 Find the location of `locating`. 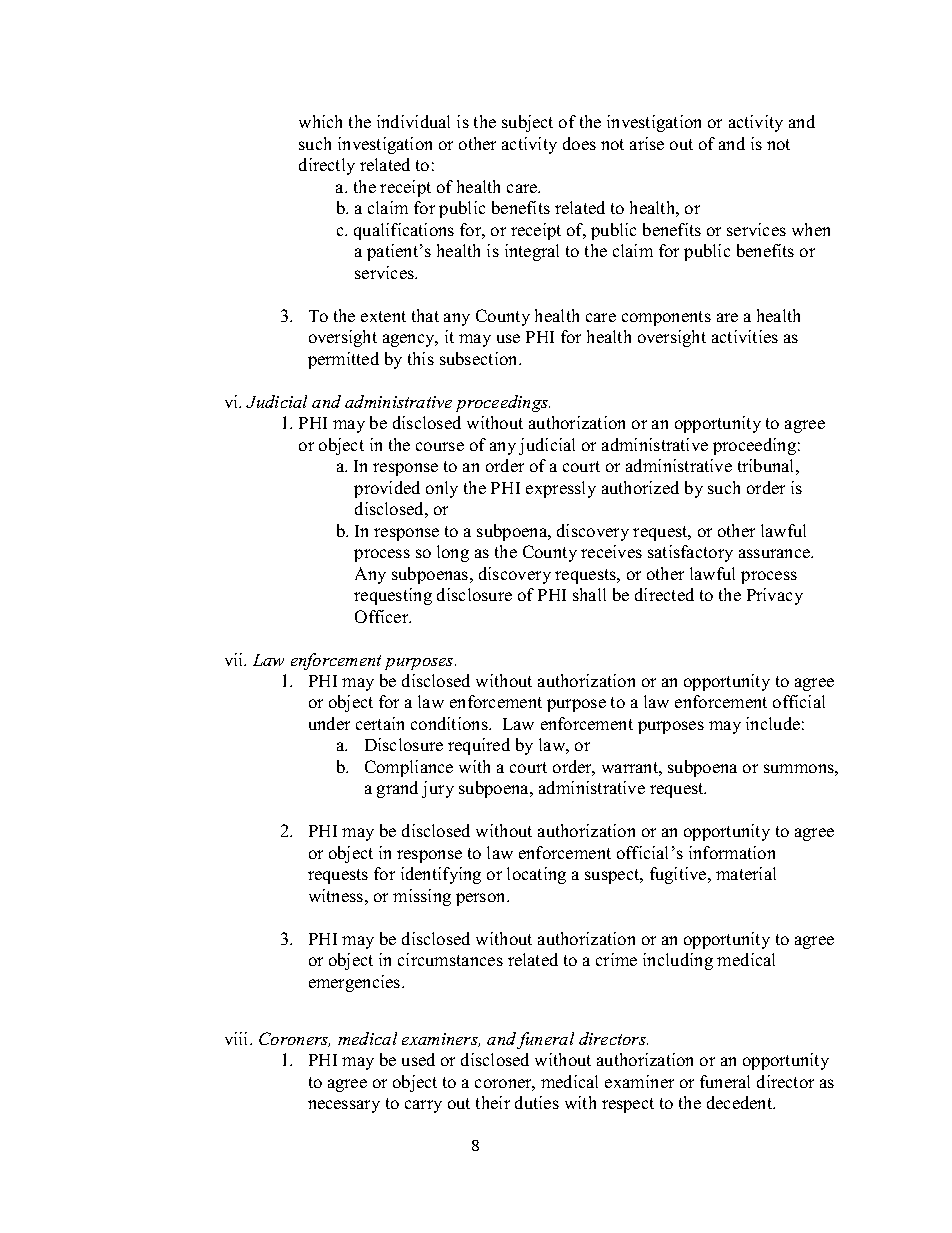

locating is located at coordinates (536, 875).
